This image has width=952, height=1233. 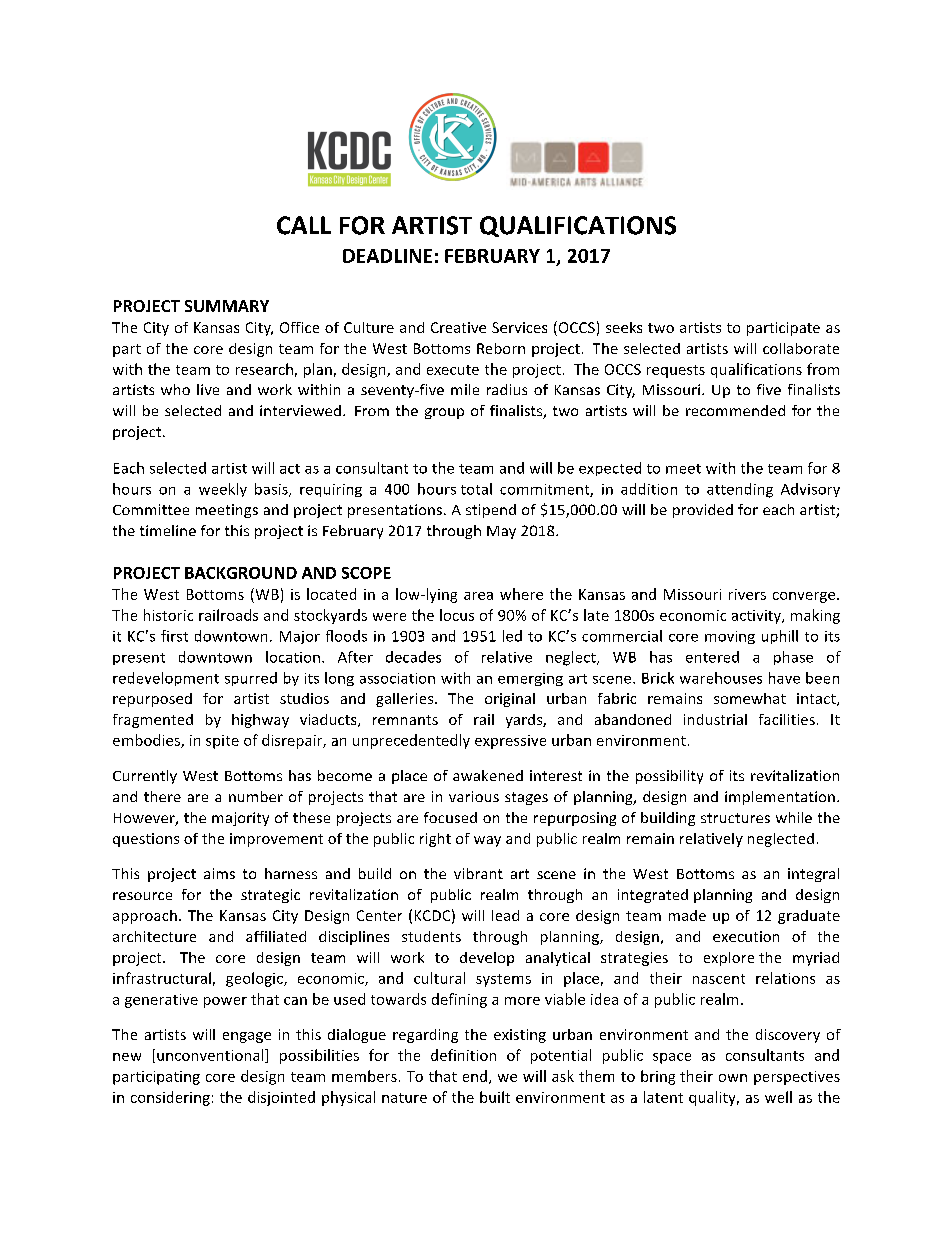 What do you see at coordinates (740, 490) in the image?
I see `attending` at bounding box center [740, 490].
